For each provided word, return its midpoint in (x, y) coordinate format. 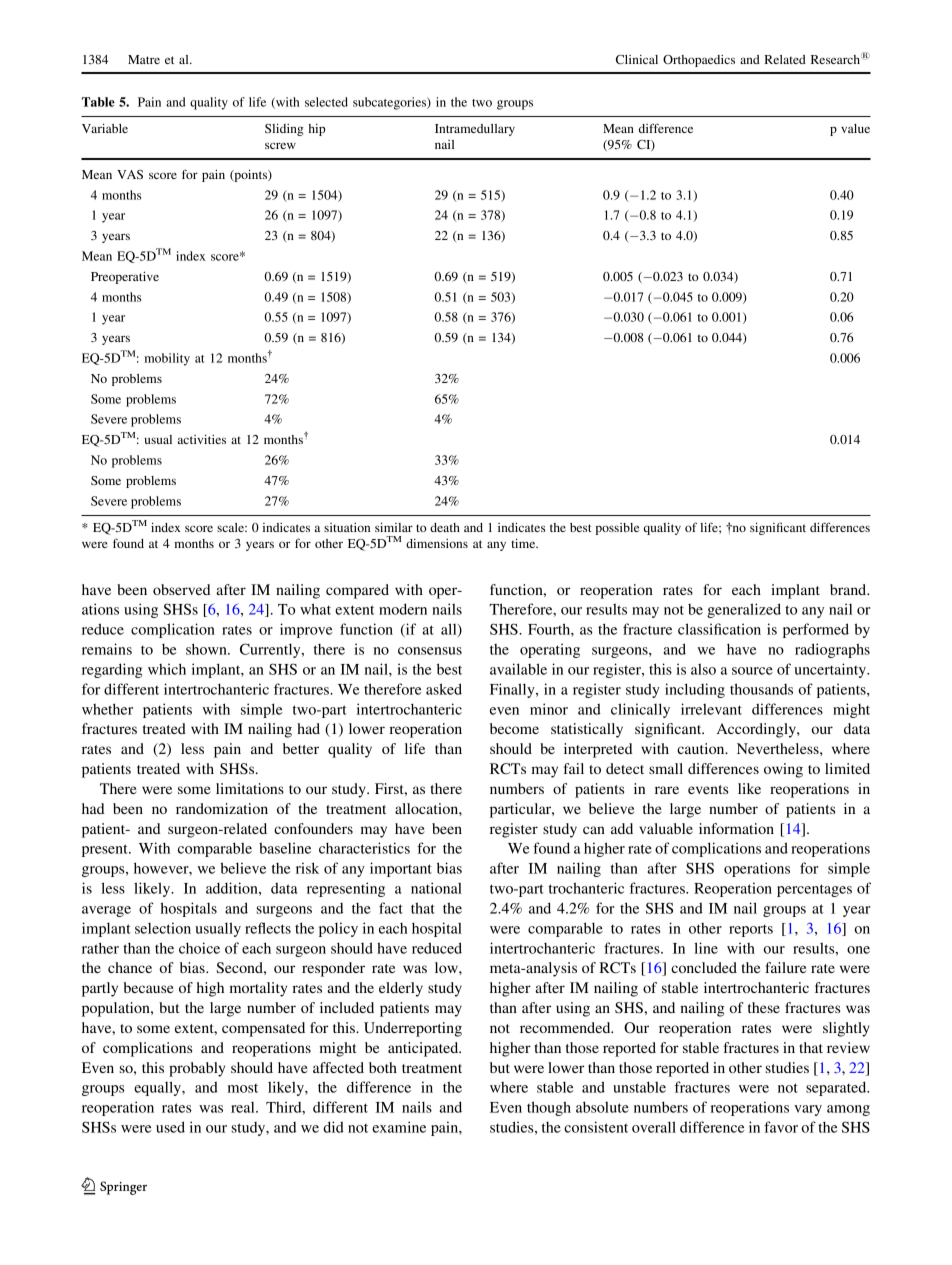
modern (403, 609)
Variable (105, 128)
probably (197, 1069)
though (549, 1108)
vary (808, 1110)
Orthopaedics (699, 61)
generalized (744, 610)
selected (326, 102)
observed (181, 589)
